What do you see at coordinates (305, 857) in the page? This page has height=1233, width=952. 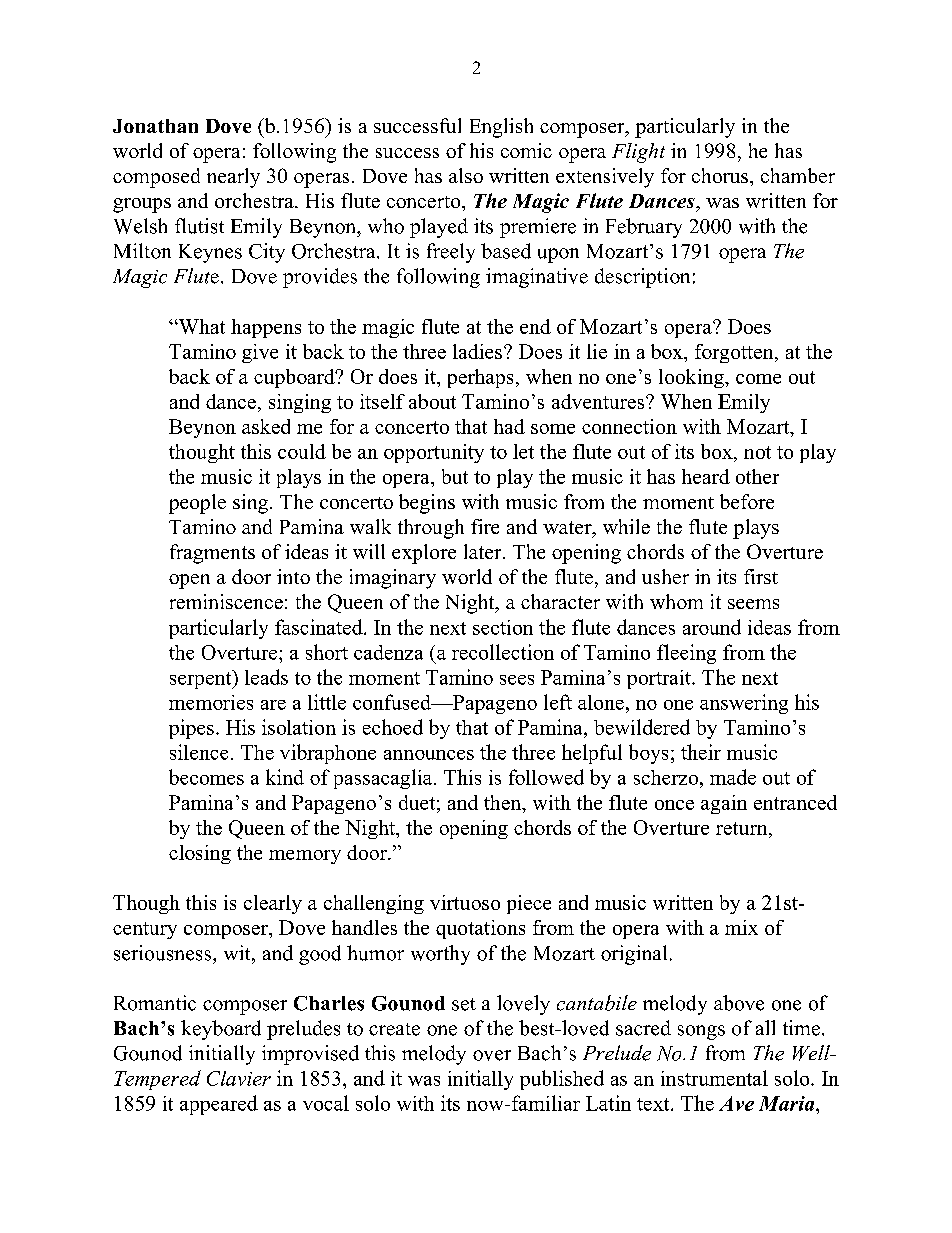 I see `memory` at bounding box center [305, 857].
